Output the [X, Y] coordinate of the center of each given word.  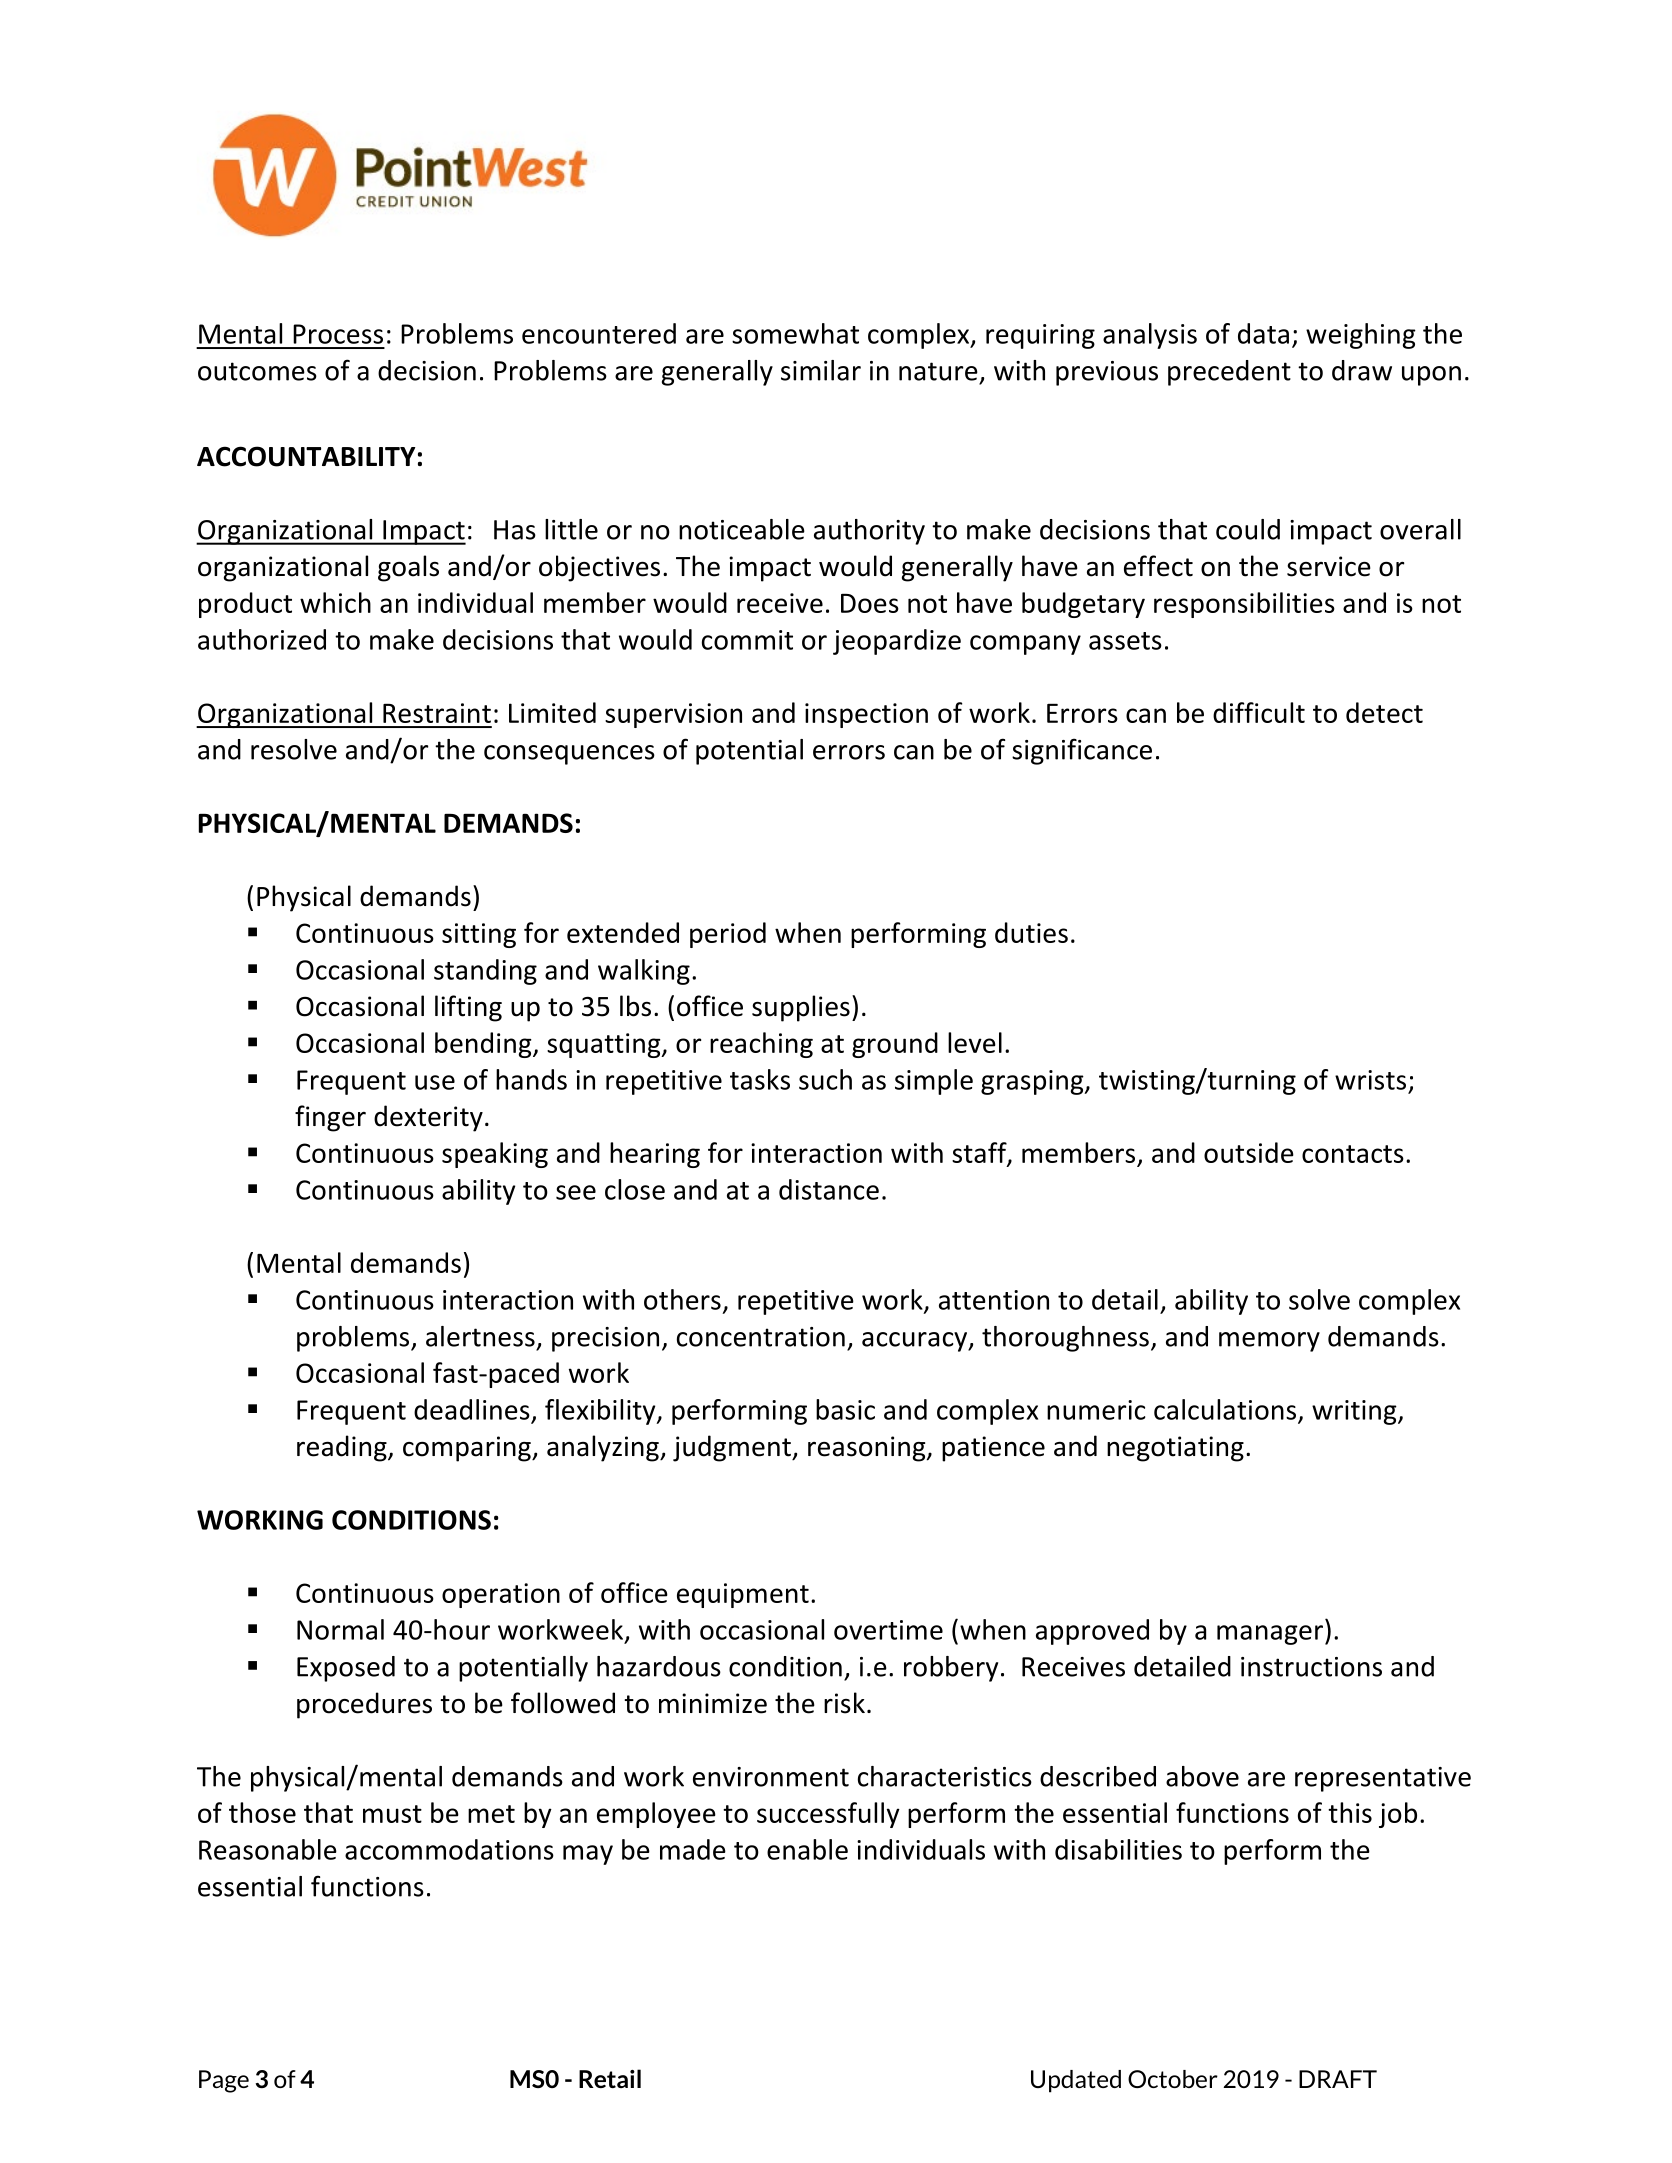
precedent [1229, 373]
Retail [610, 2078]
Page [224, 2081]
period [728, 935]
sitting [479, 935]
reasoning [868, 1449]
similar [821, 370]
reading [343, 1448]
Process [338, 334]
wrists [1370, 1080]
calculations [1226, 1410]
